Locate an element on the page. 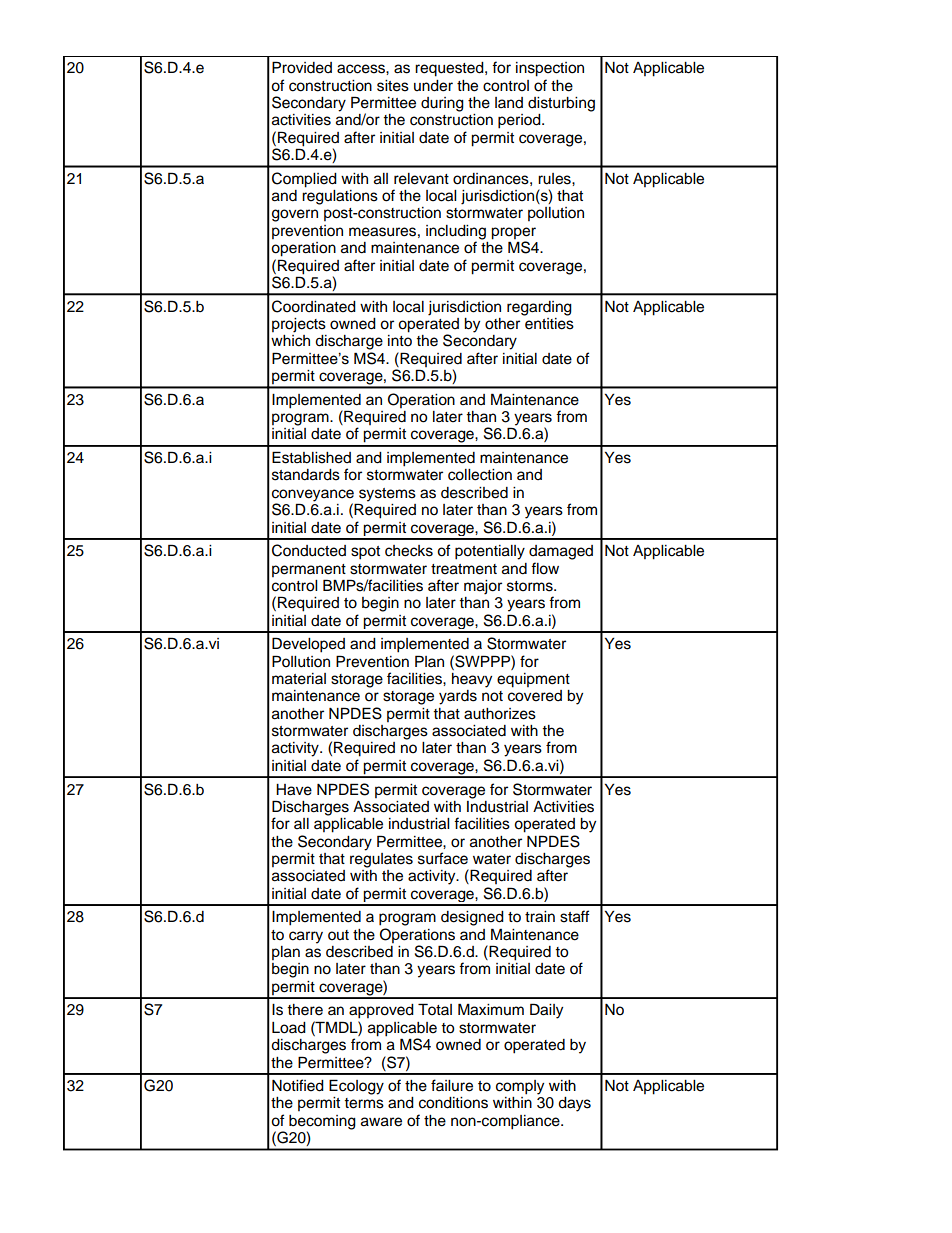 The height and width of the page is (1233, 952). collection is located at coordinates (480, 475).
